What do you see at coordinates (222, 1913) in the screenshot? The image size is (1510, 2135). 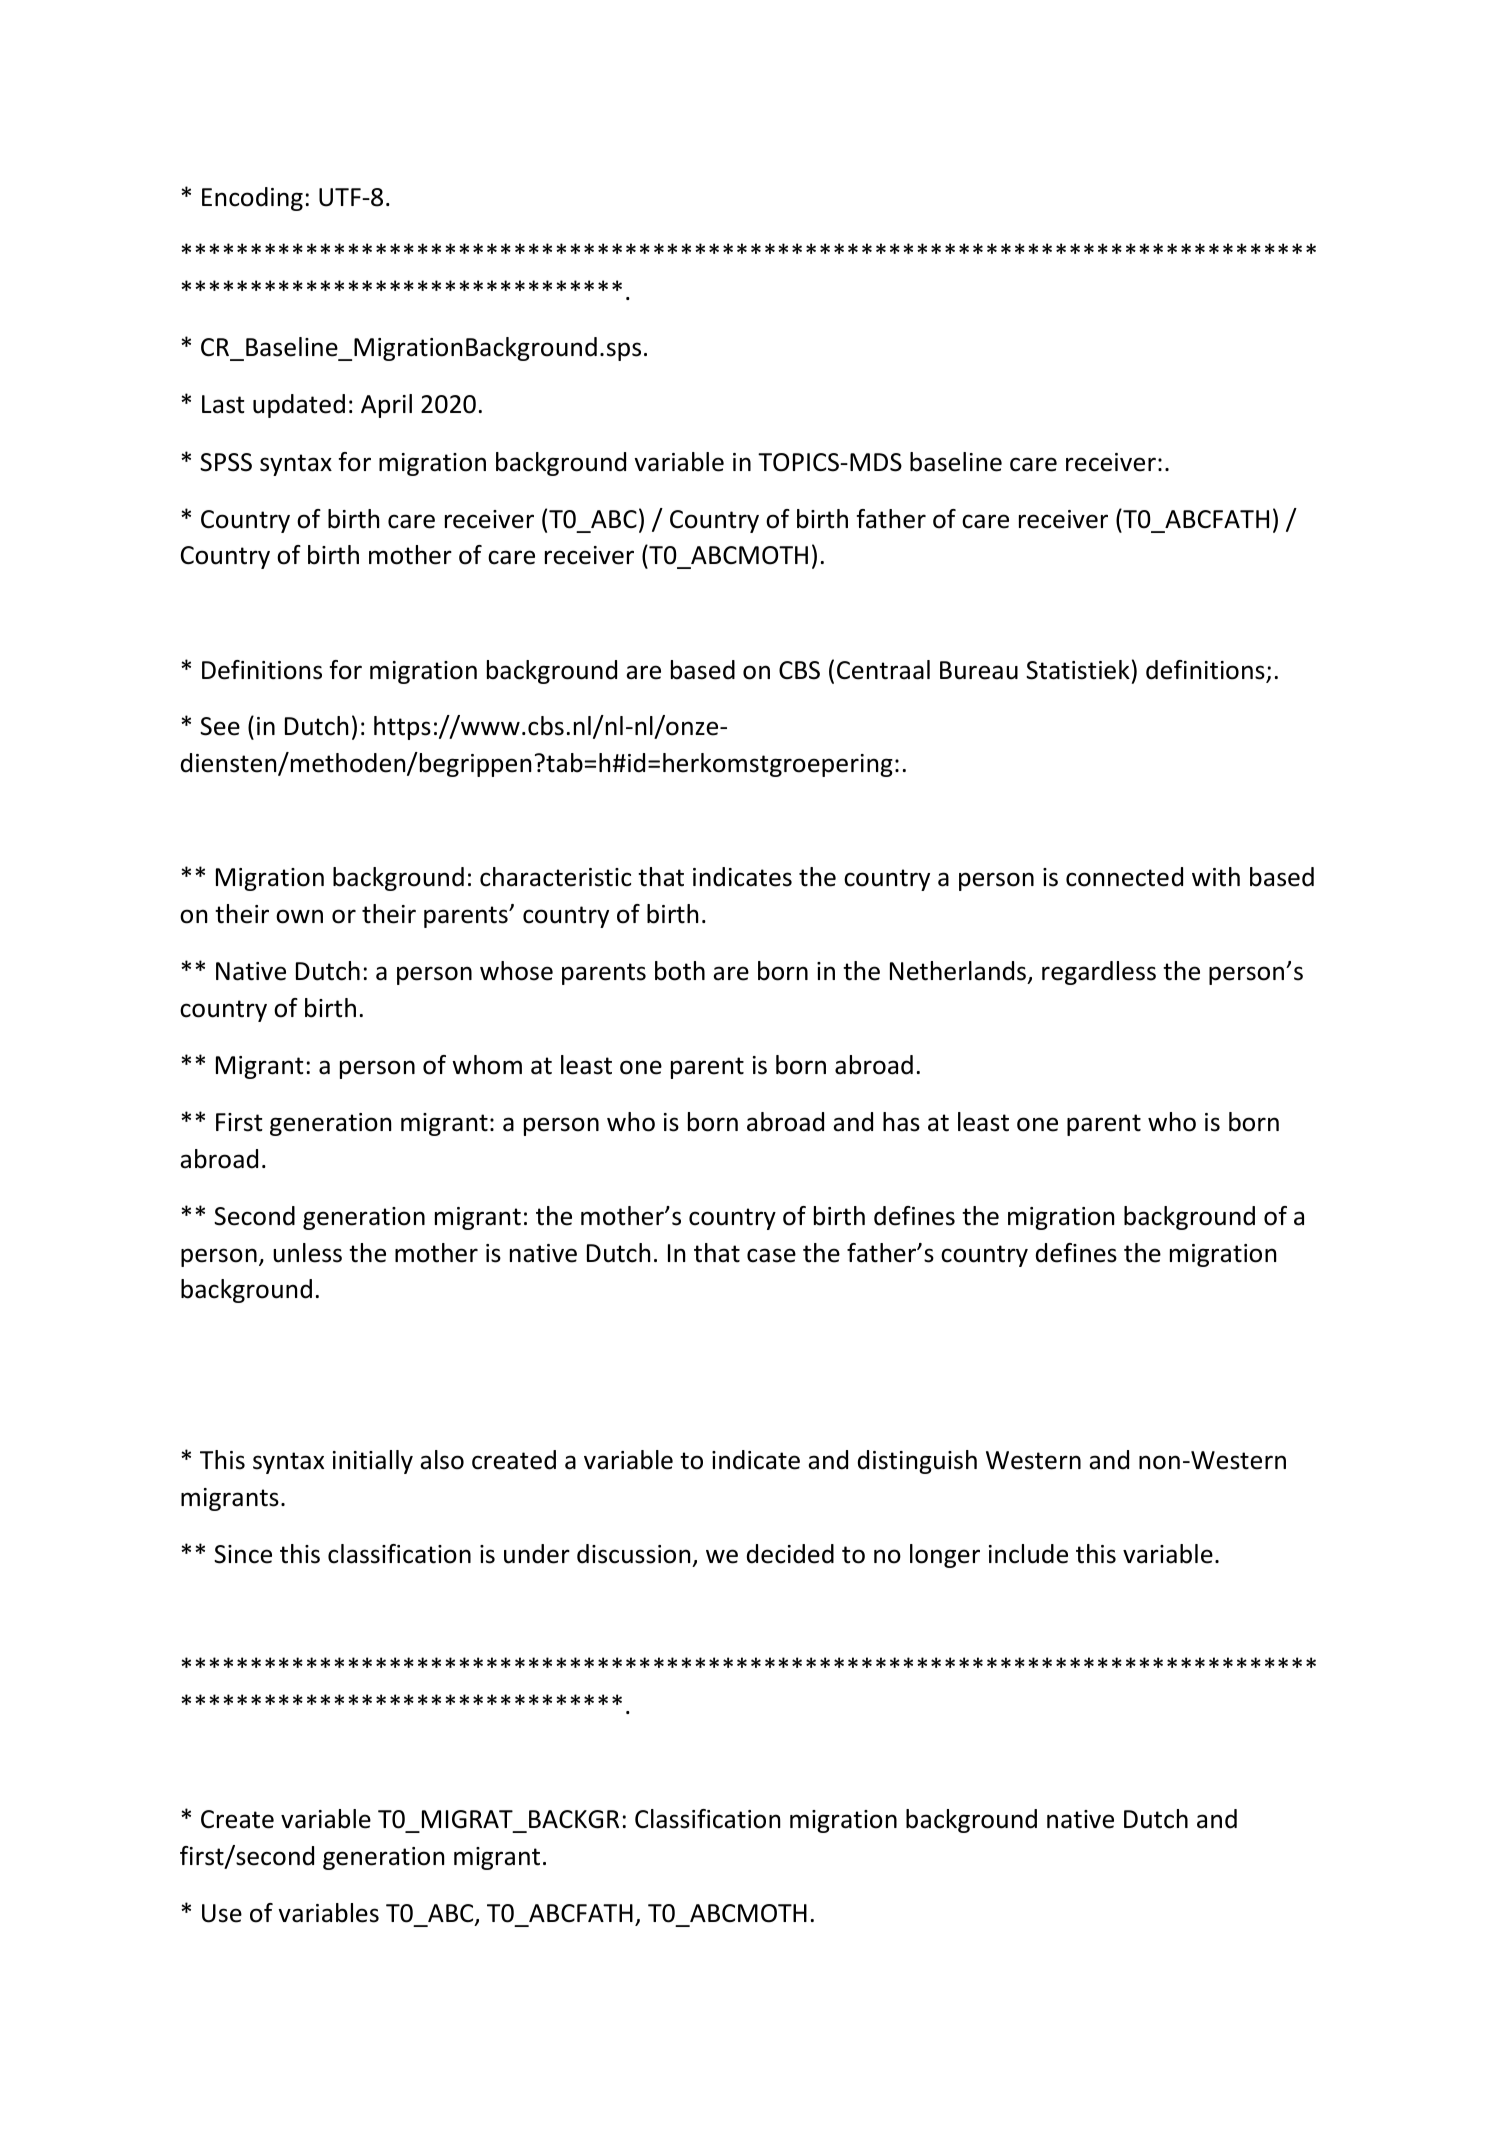 I see `Use` at bounding box center [222, 1913].
